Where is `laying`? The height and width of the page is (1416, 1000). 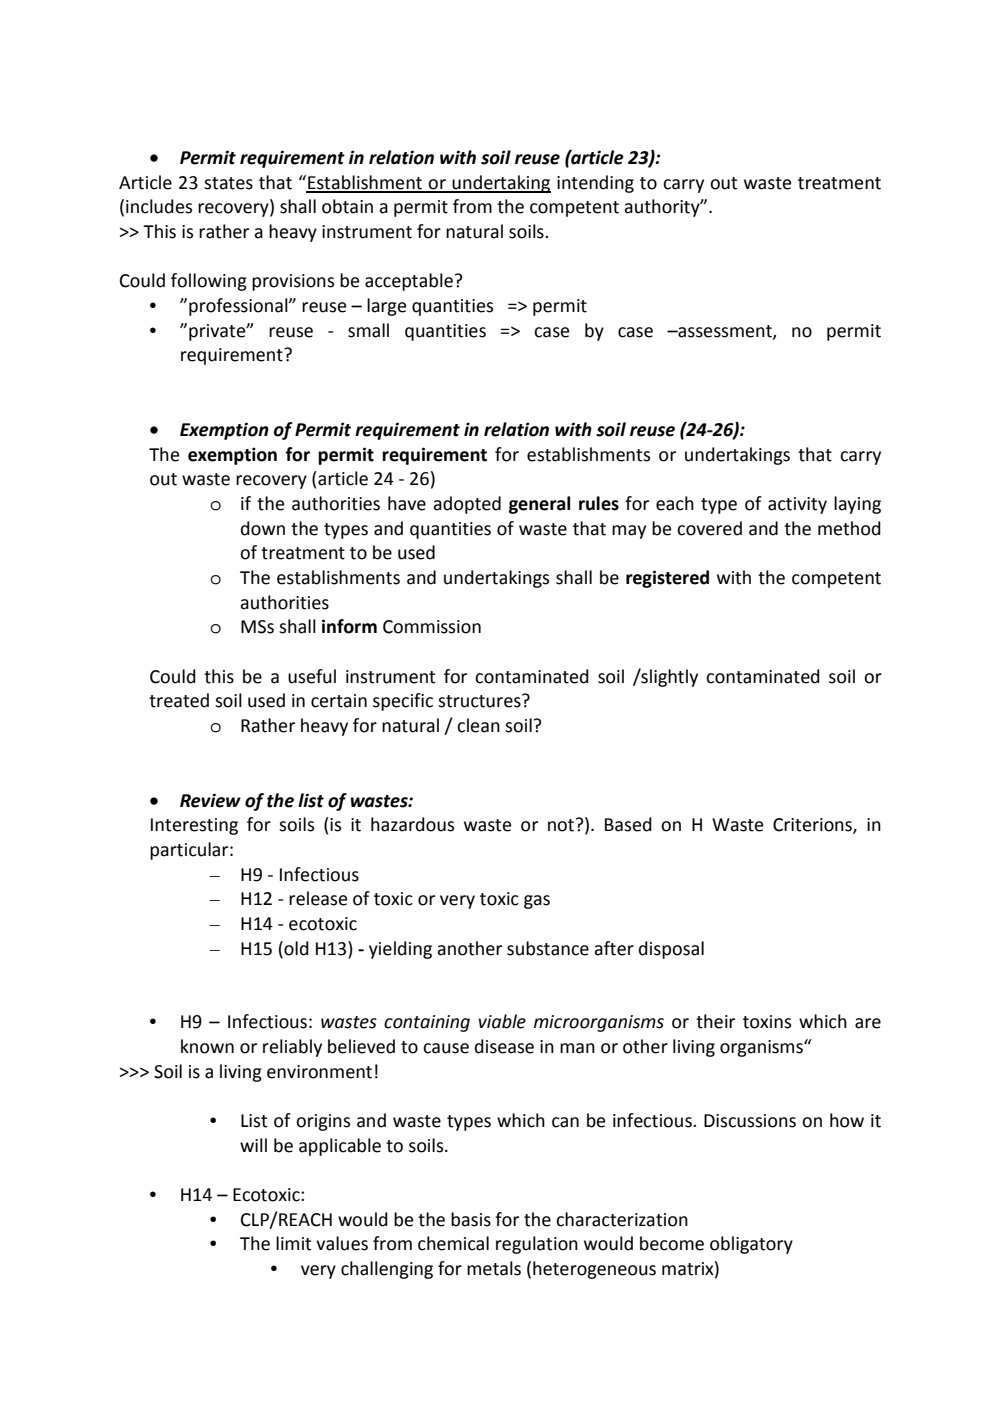
laying is located at coordinates (857, 505).
